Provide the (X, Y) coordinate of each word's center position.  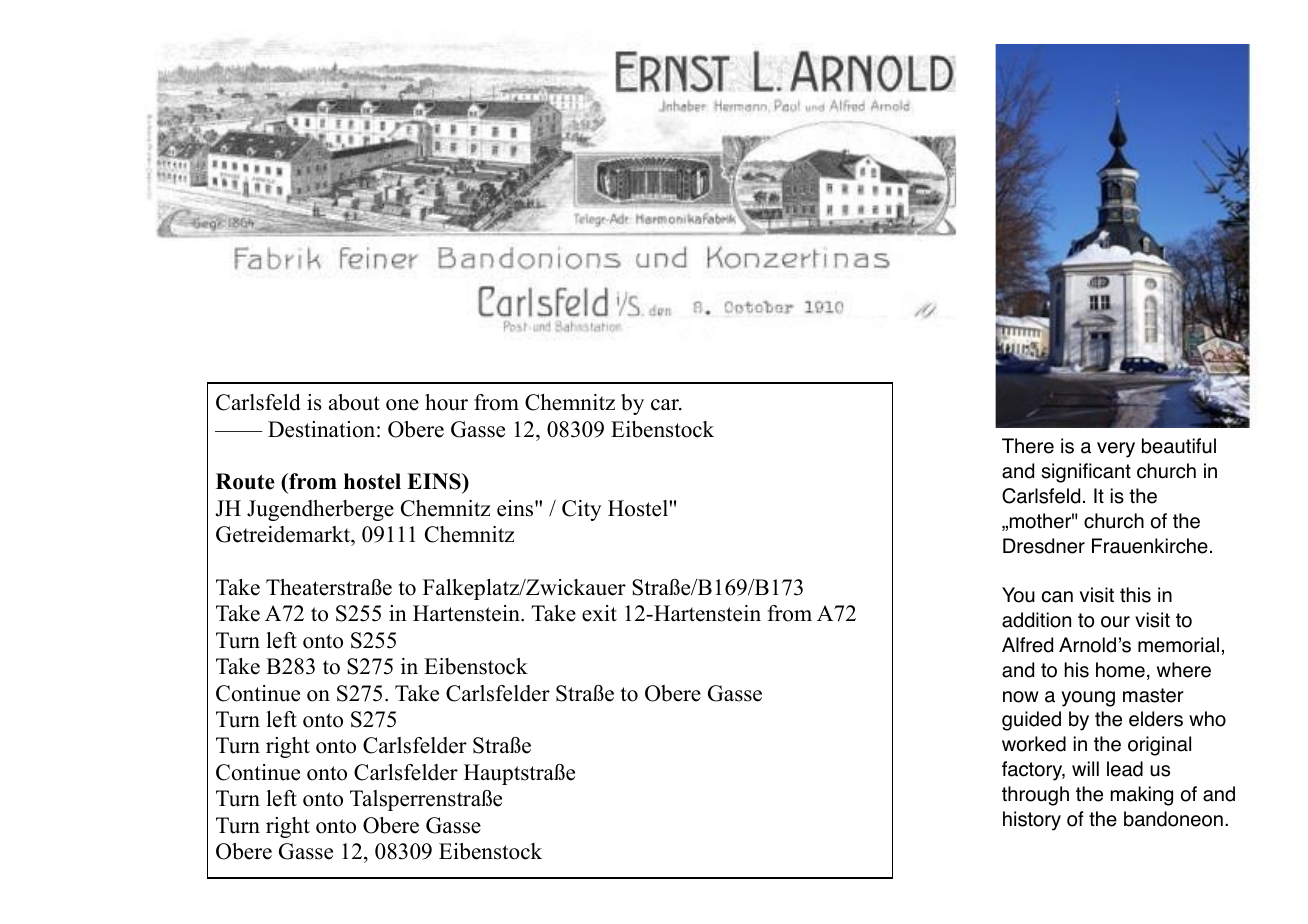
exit (599, 613)
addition (1036, 620)
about (354, 402)
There (1028, 446)
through (1035, 796)
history (1032, 821)
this (1135, 595)
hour (446, 402)
